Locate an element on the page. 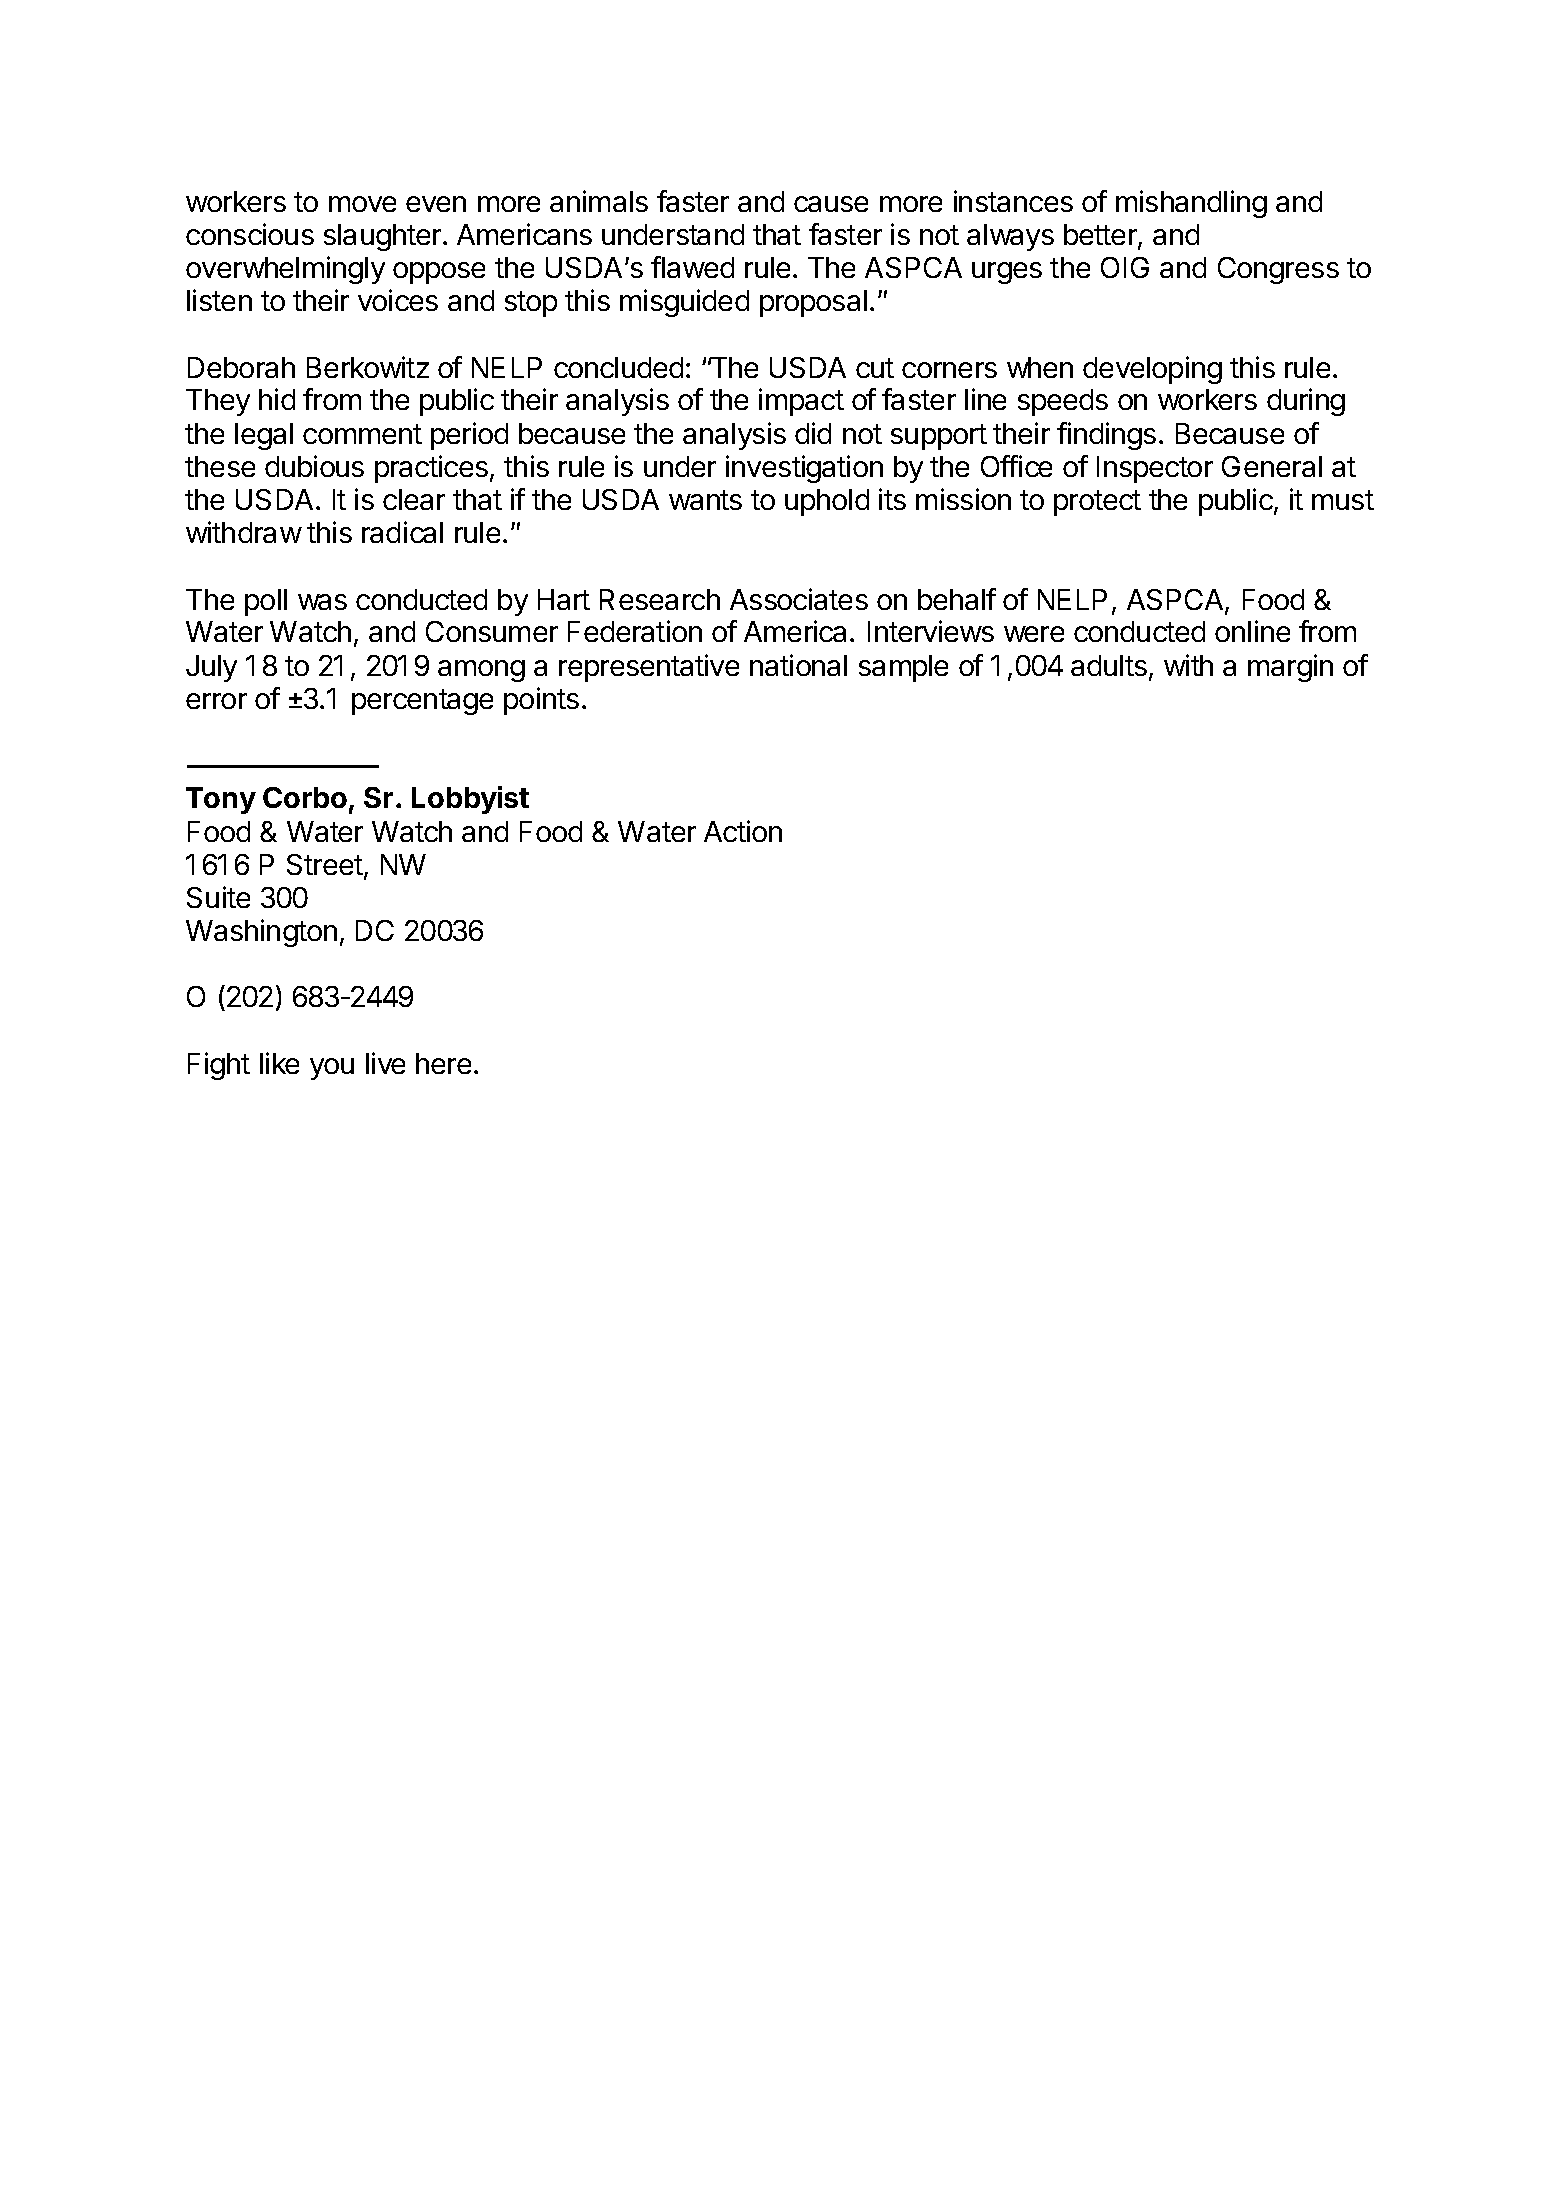  Action is located at coordinates (743, 831).
